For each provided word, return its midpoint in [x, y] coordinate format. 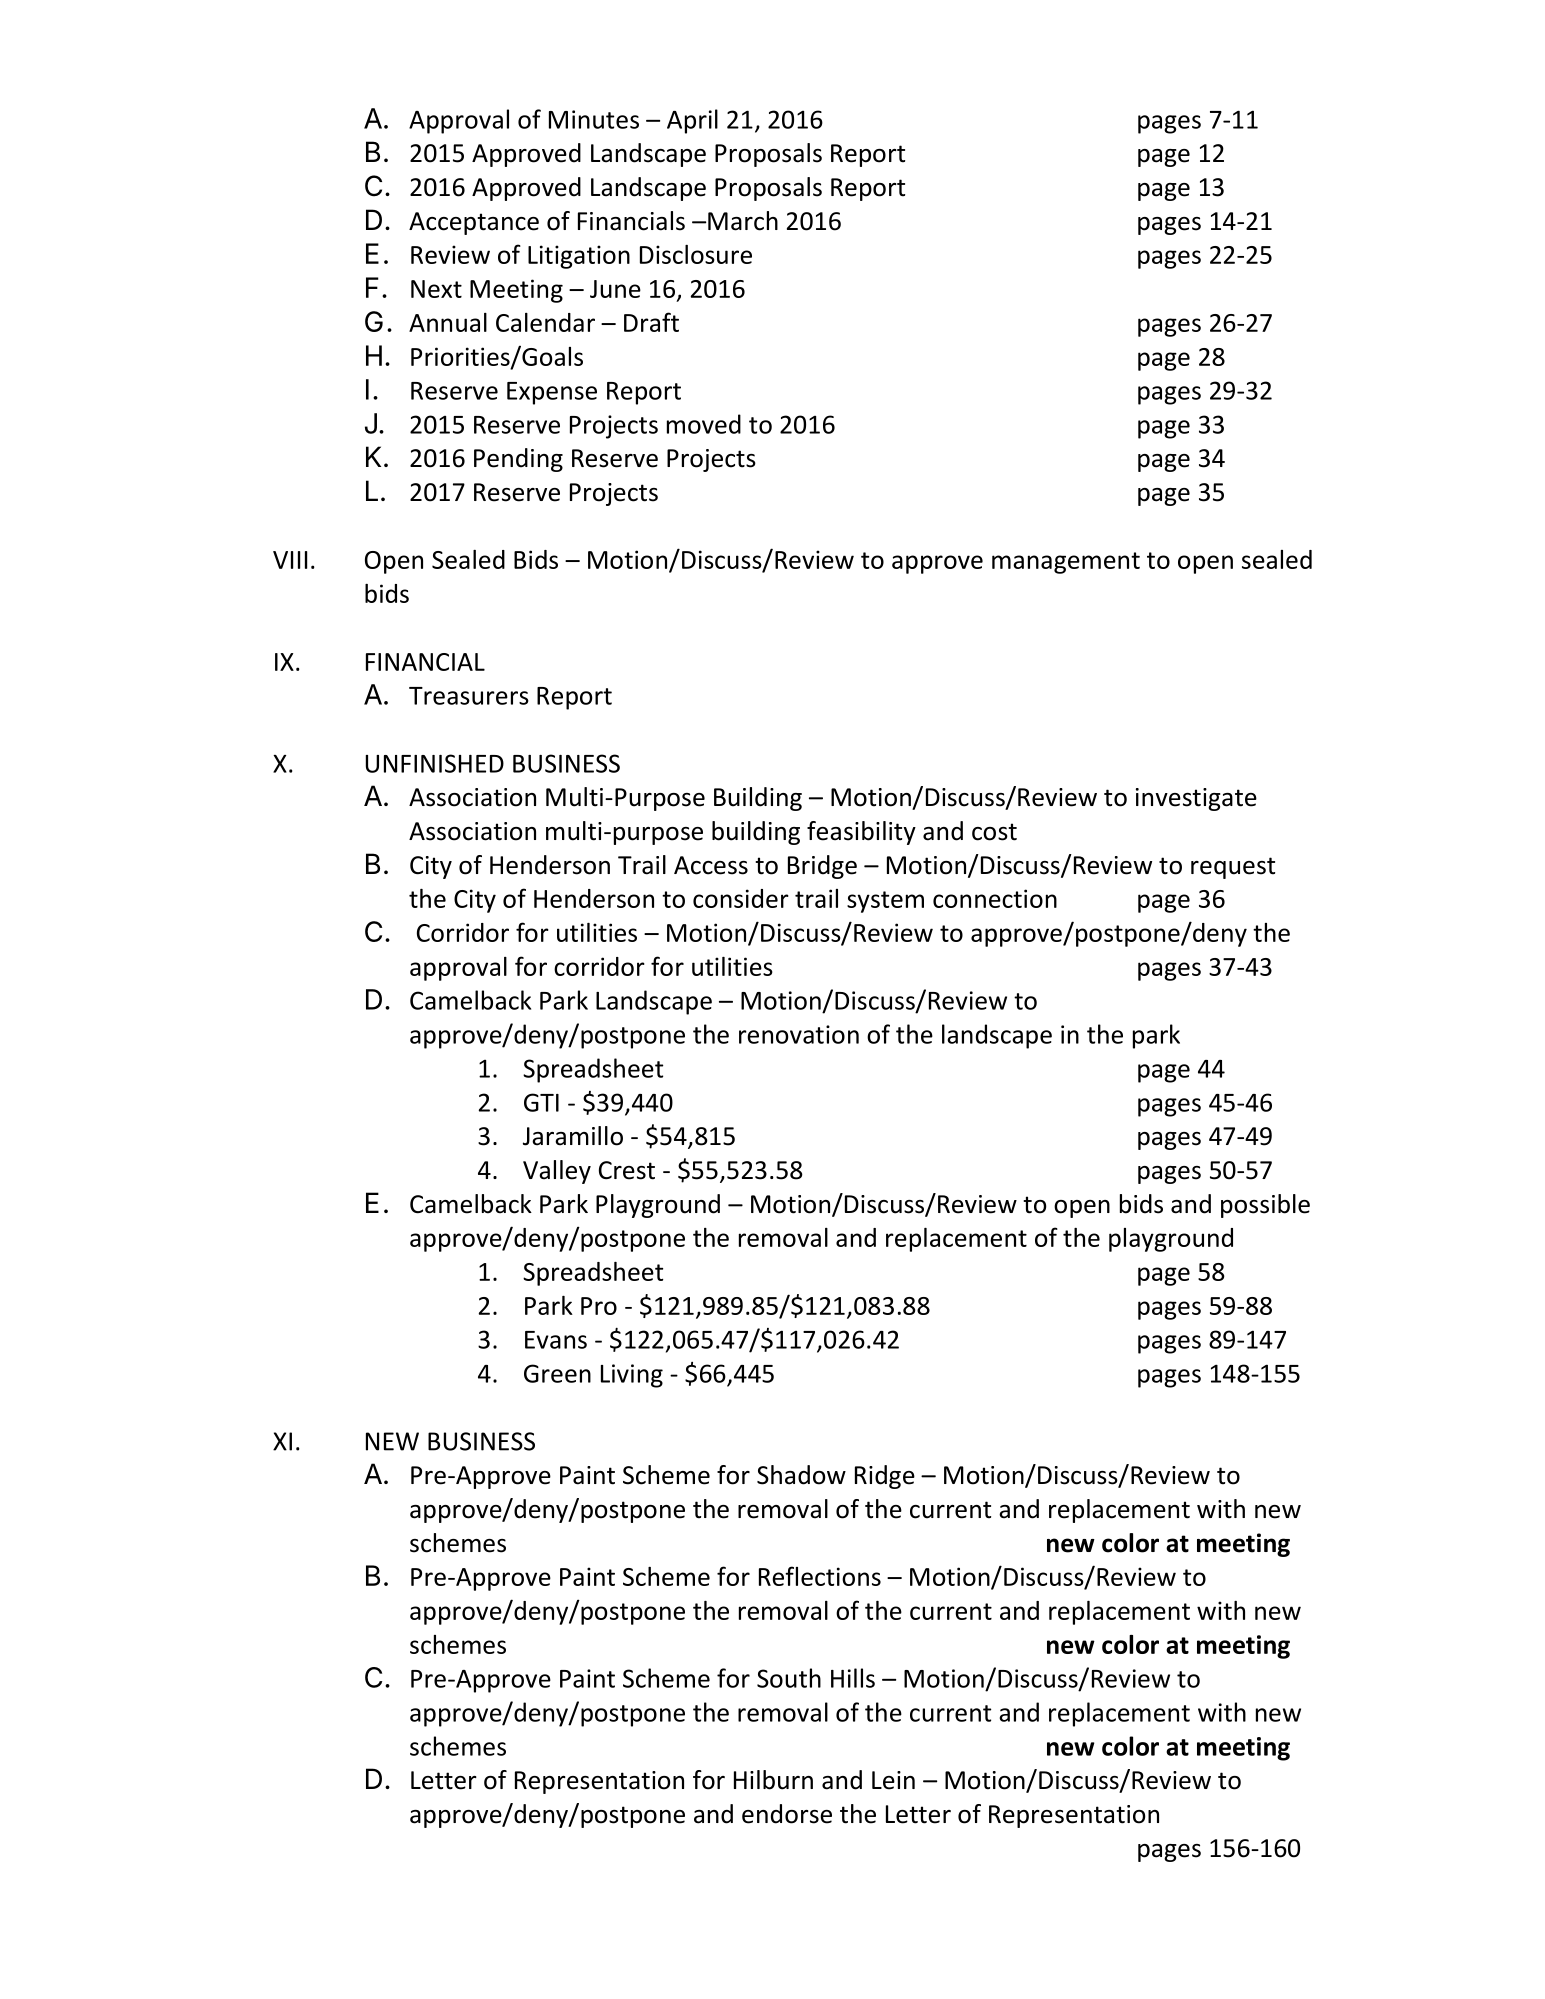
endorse [787, 1814]
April [692, 121]
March [743, 221]
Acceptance [474, 223]
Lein [893, 1780]
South [789, 1678]
